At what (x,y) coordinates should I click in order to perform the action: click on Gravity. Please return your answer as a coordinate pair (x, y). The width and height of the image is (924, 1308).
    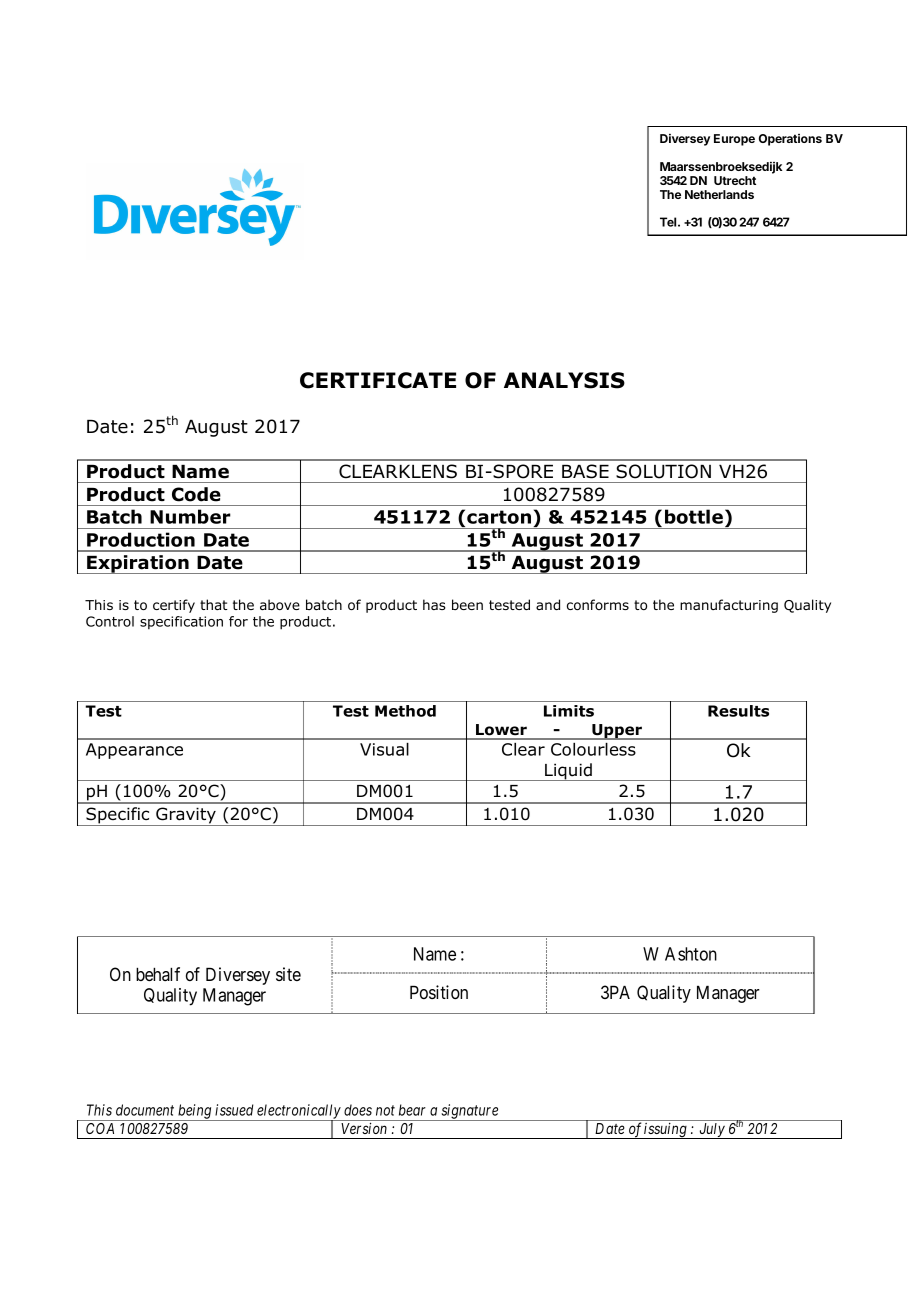
    Looking at the image, I should click on (186, 816).
